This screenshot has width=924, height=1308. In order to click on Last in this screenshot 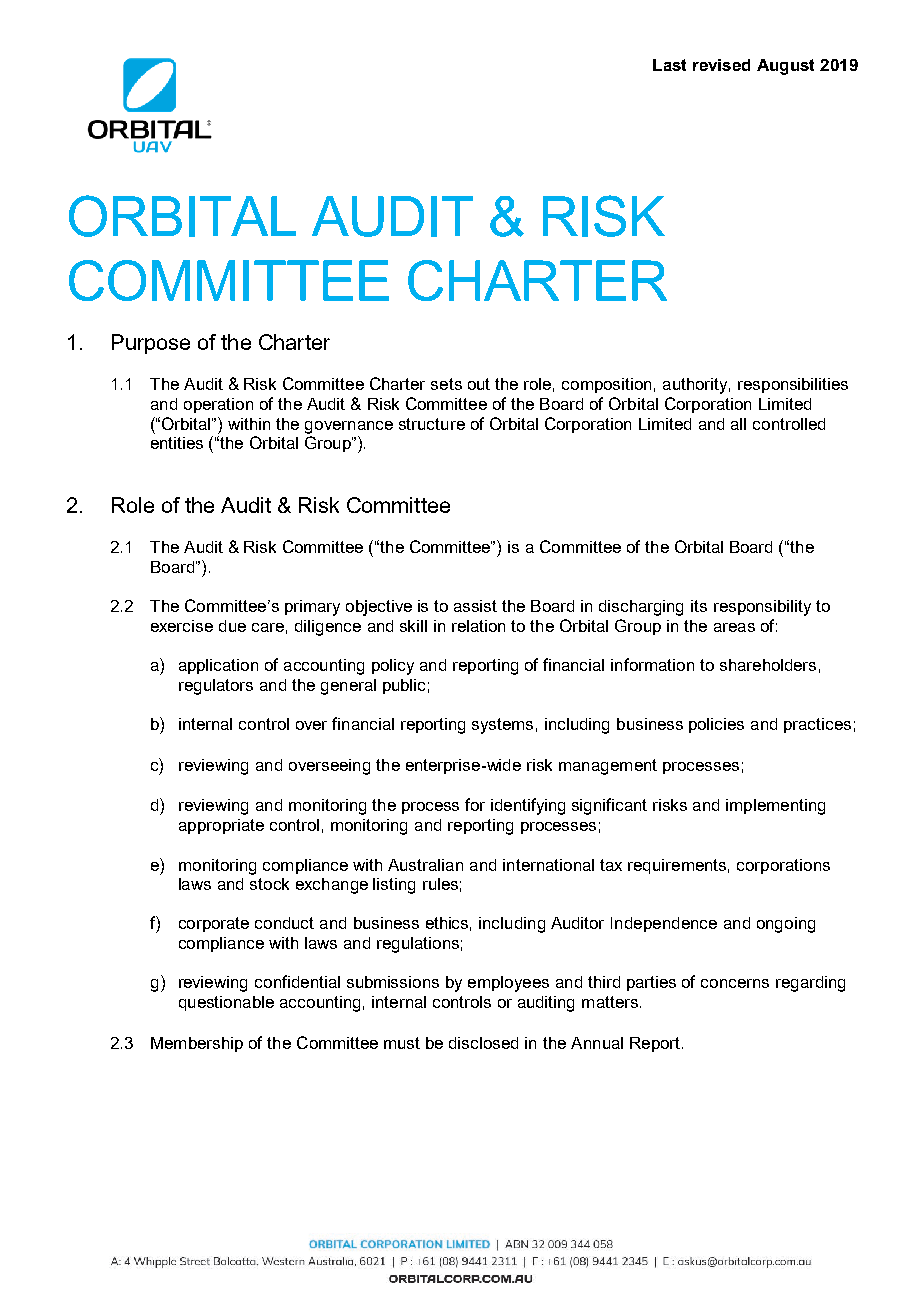, I will do `click(669, 65)`.
